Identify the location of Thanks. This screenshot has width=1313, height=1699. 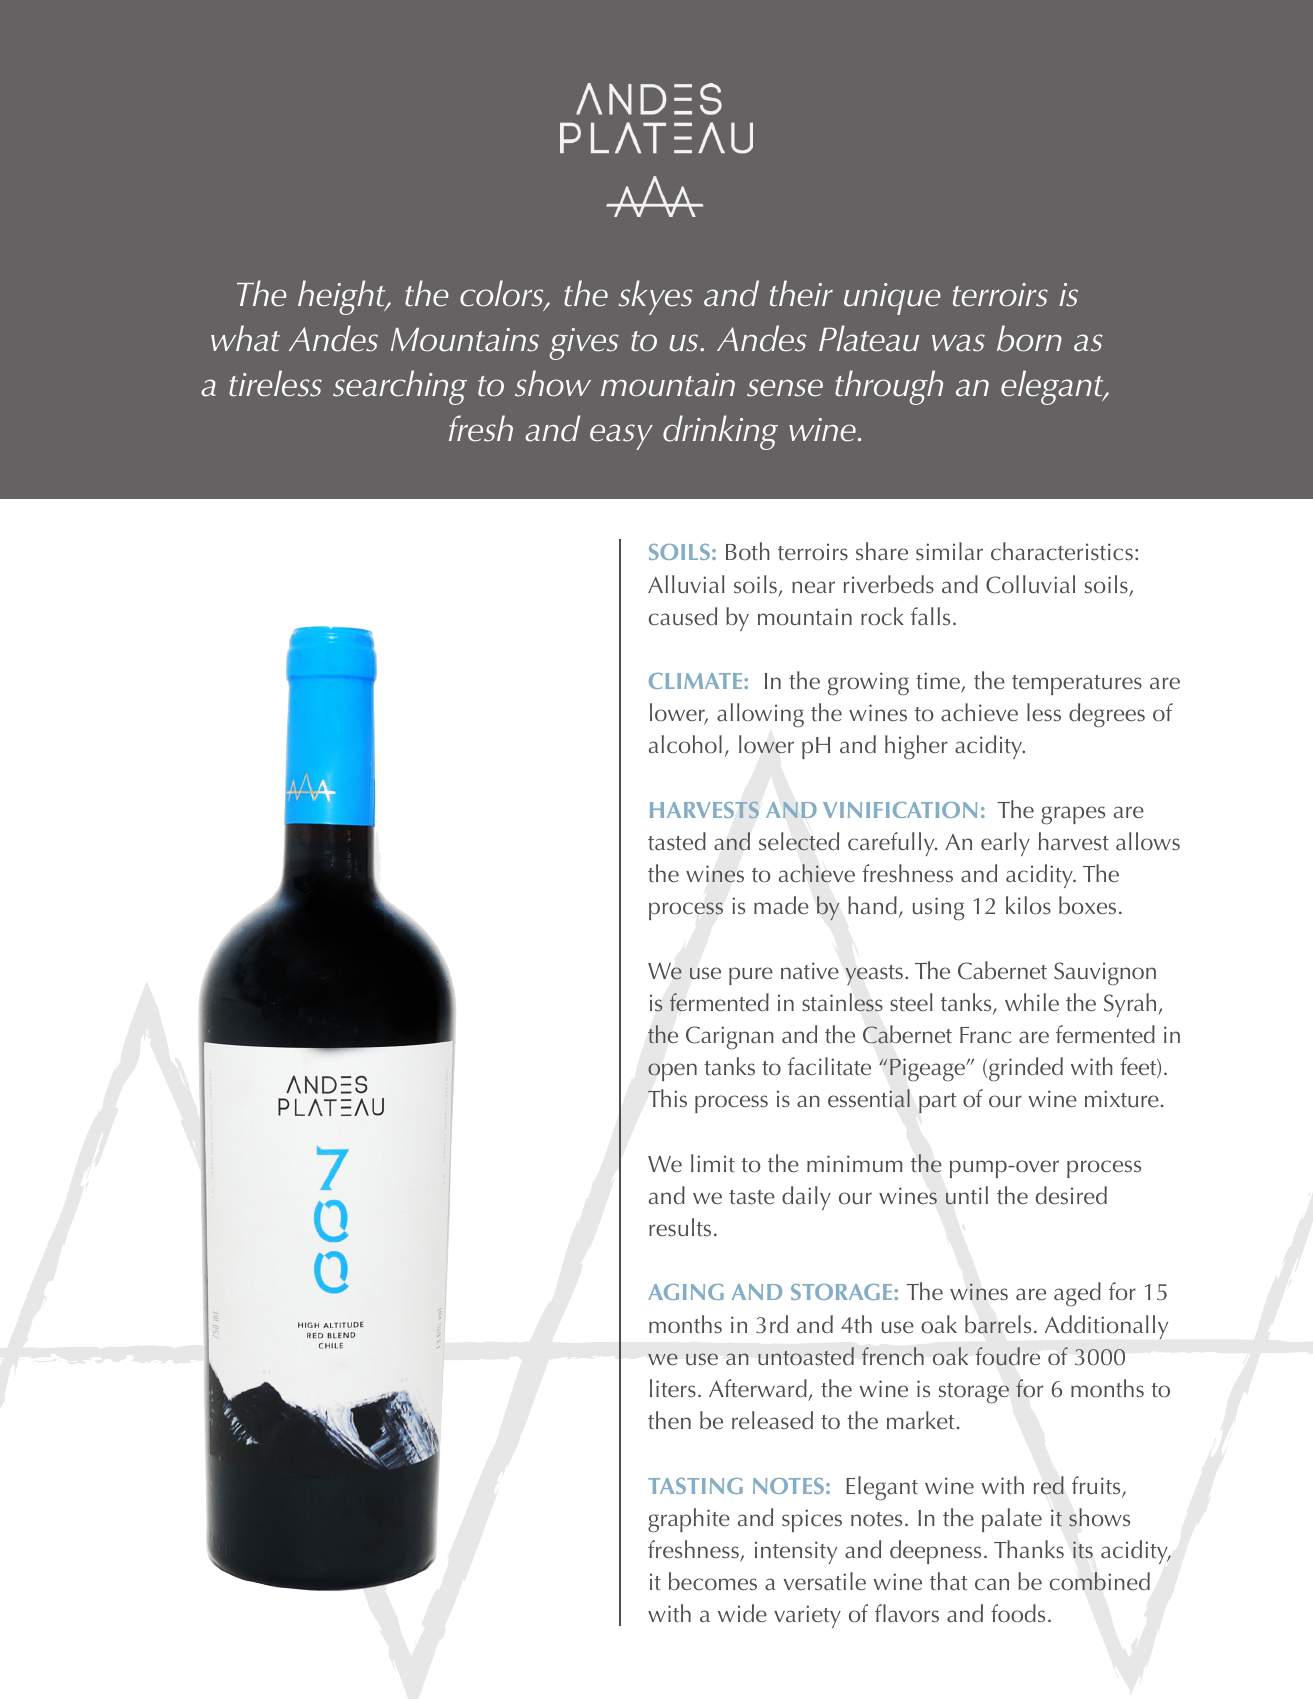
(1029, 1549).
